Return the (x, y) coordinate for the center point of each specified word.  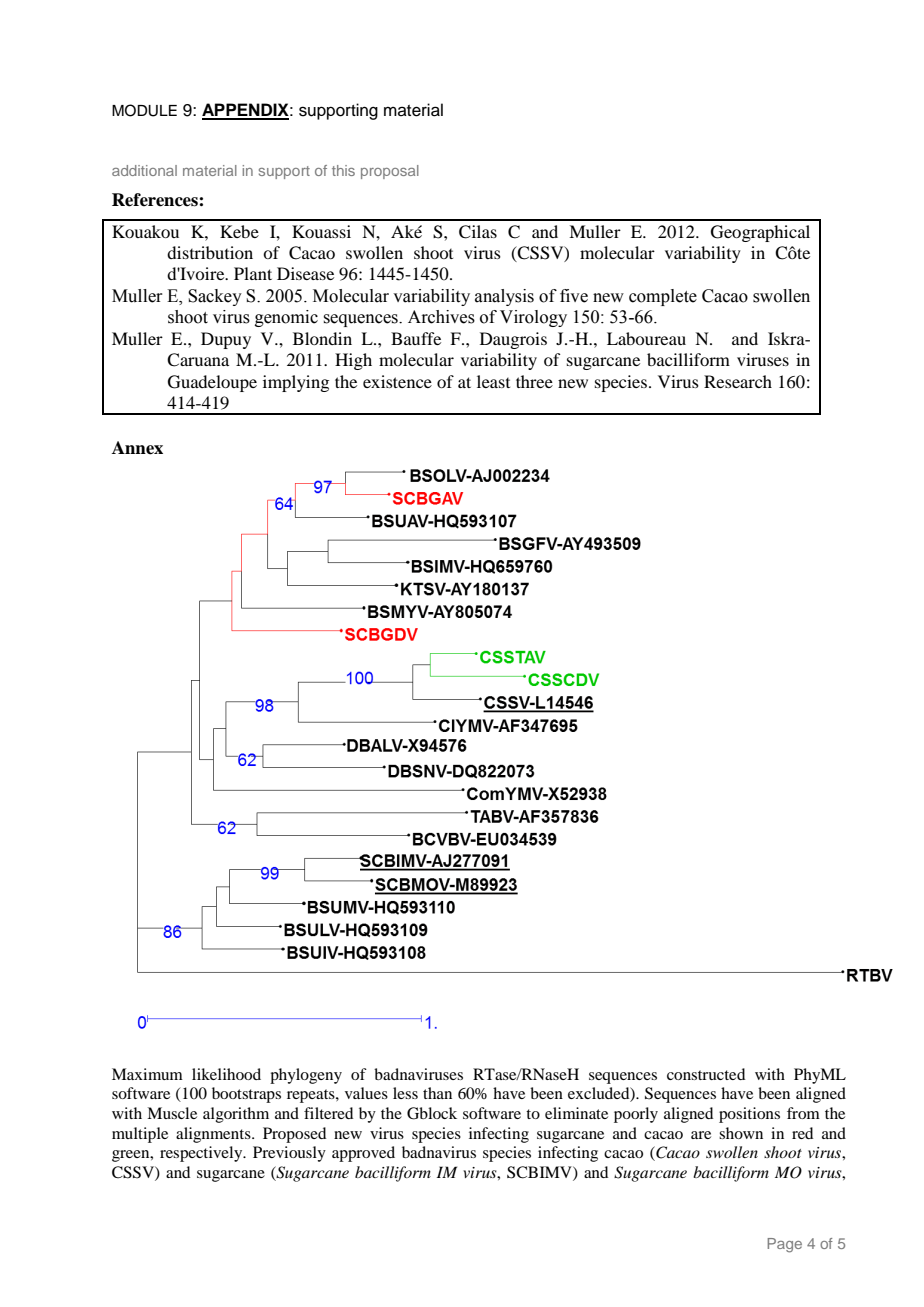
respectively (202, 1154)
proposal (390, 172)
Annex (137, 448)
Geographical (760, 233)
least (493, 381)
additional (144, 170)
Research (738, 381)
